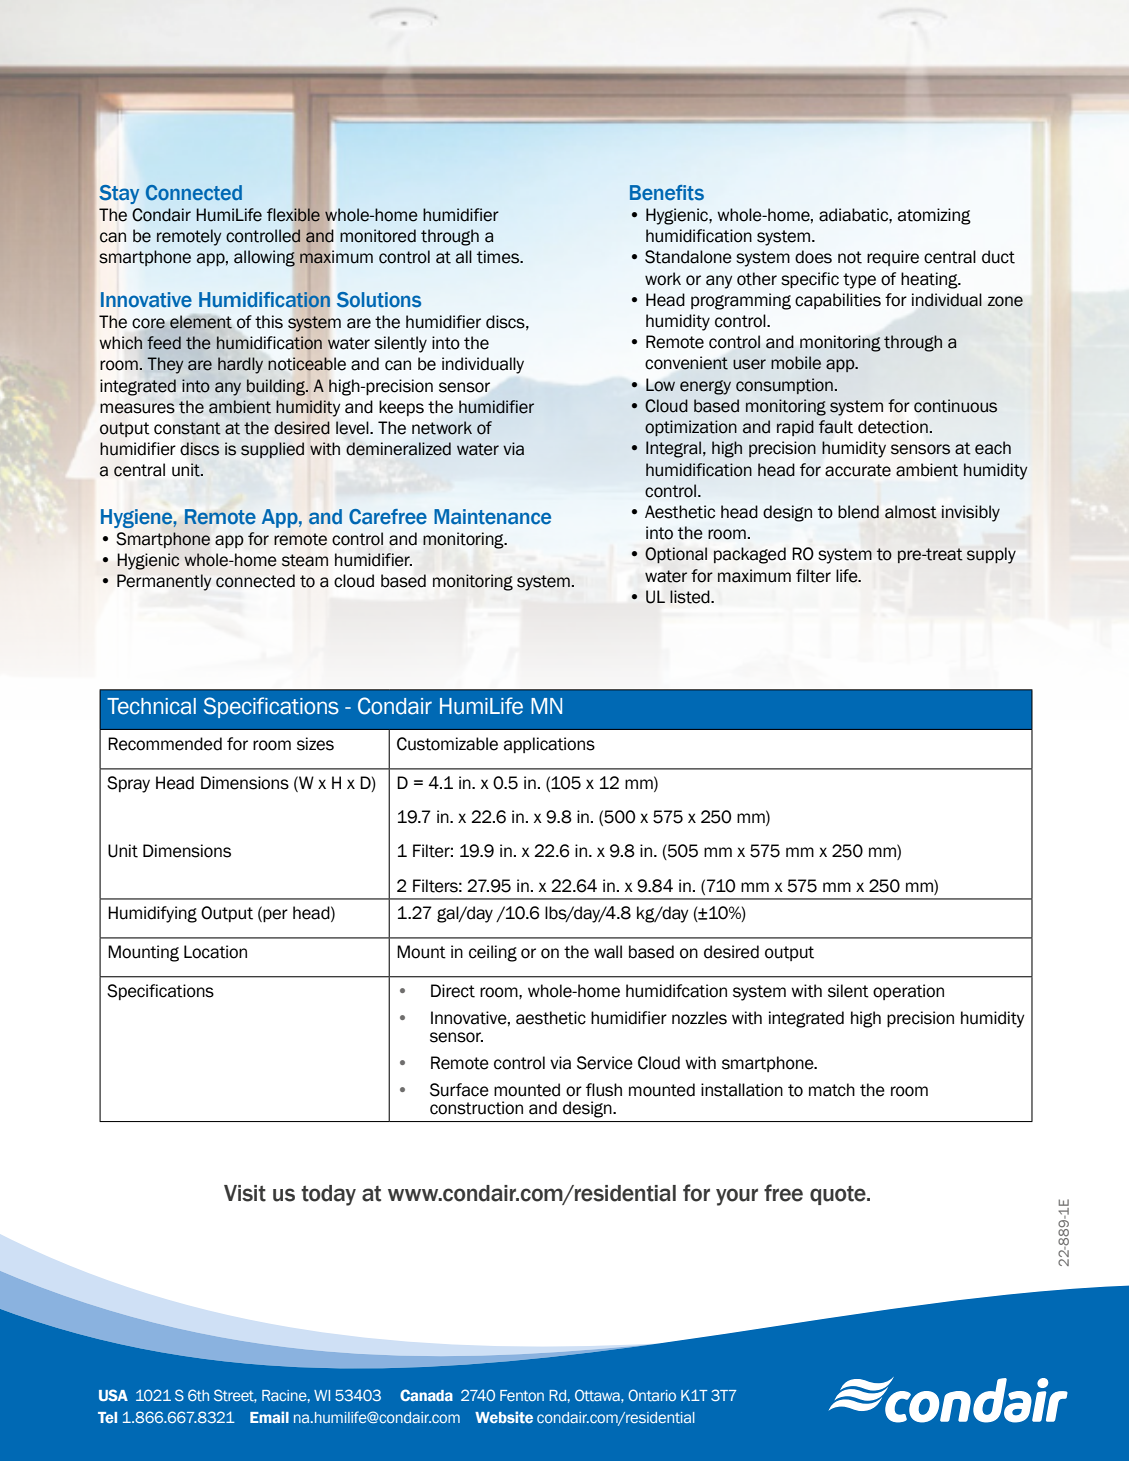 The height and width of the document is (1461, 1129). What do you see at coordinates (908, 992) in the document?
I see `operation` at bounding box center [908, 992].
